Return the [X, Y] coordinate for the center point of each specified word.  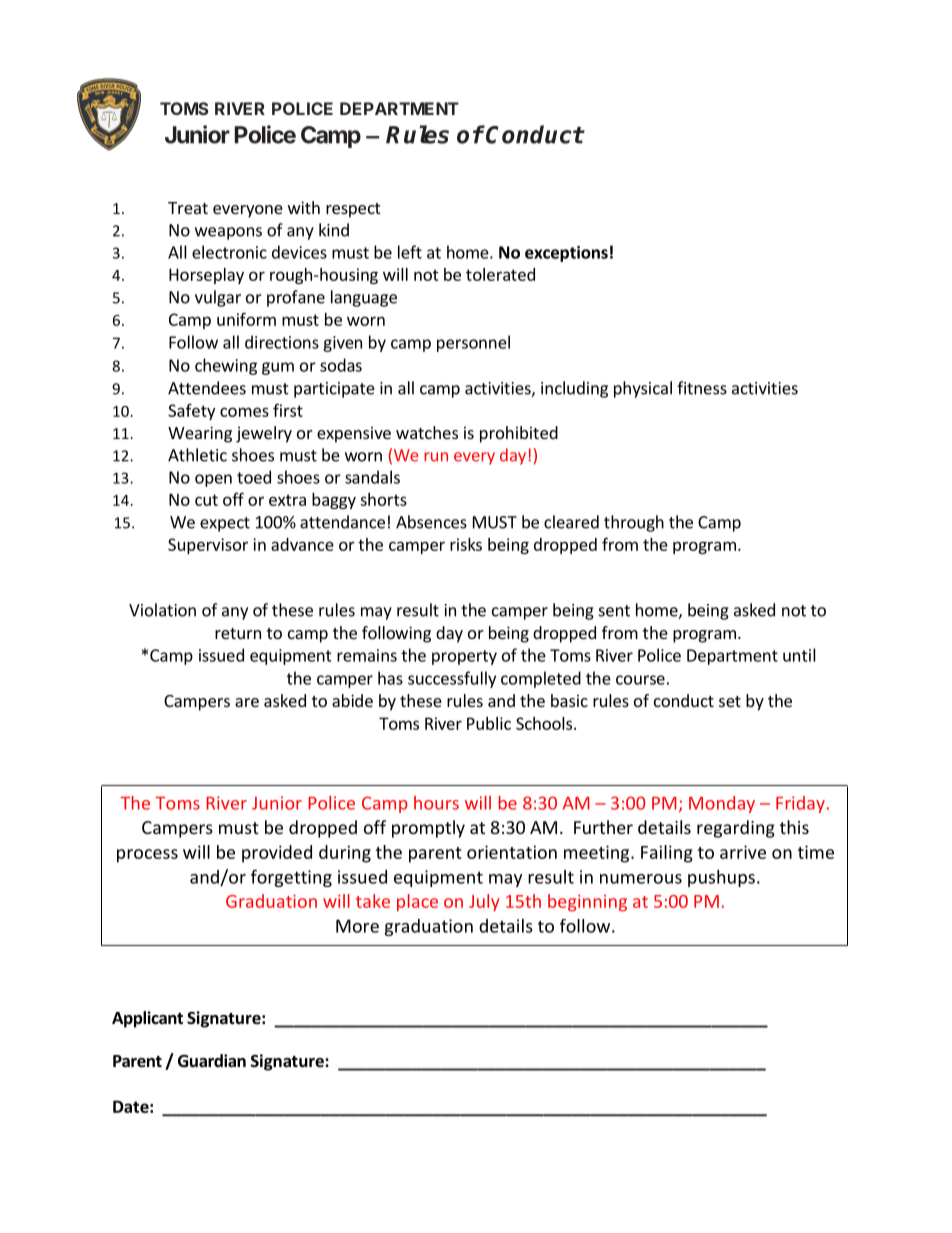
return [238, 633]
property [464, 657]
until [799, 655]
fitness [702, 388]
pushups [721, 878]
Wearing [200, 434]
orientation [512, 852]
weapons [228, 233]
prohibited [519, 434]
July [484, 902]
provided [277, 854]
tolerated [500, 274]
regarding [736, 829]
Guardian [212, 1060]
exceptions [566, 254]
